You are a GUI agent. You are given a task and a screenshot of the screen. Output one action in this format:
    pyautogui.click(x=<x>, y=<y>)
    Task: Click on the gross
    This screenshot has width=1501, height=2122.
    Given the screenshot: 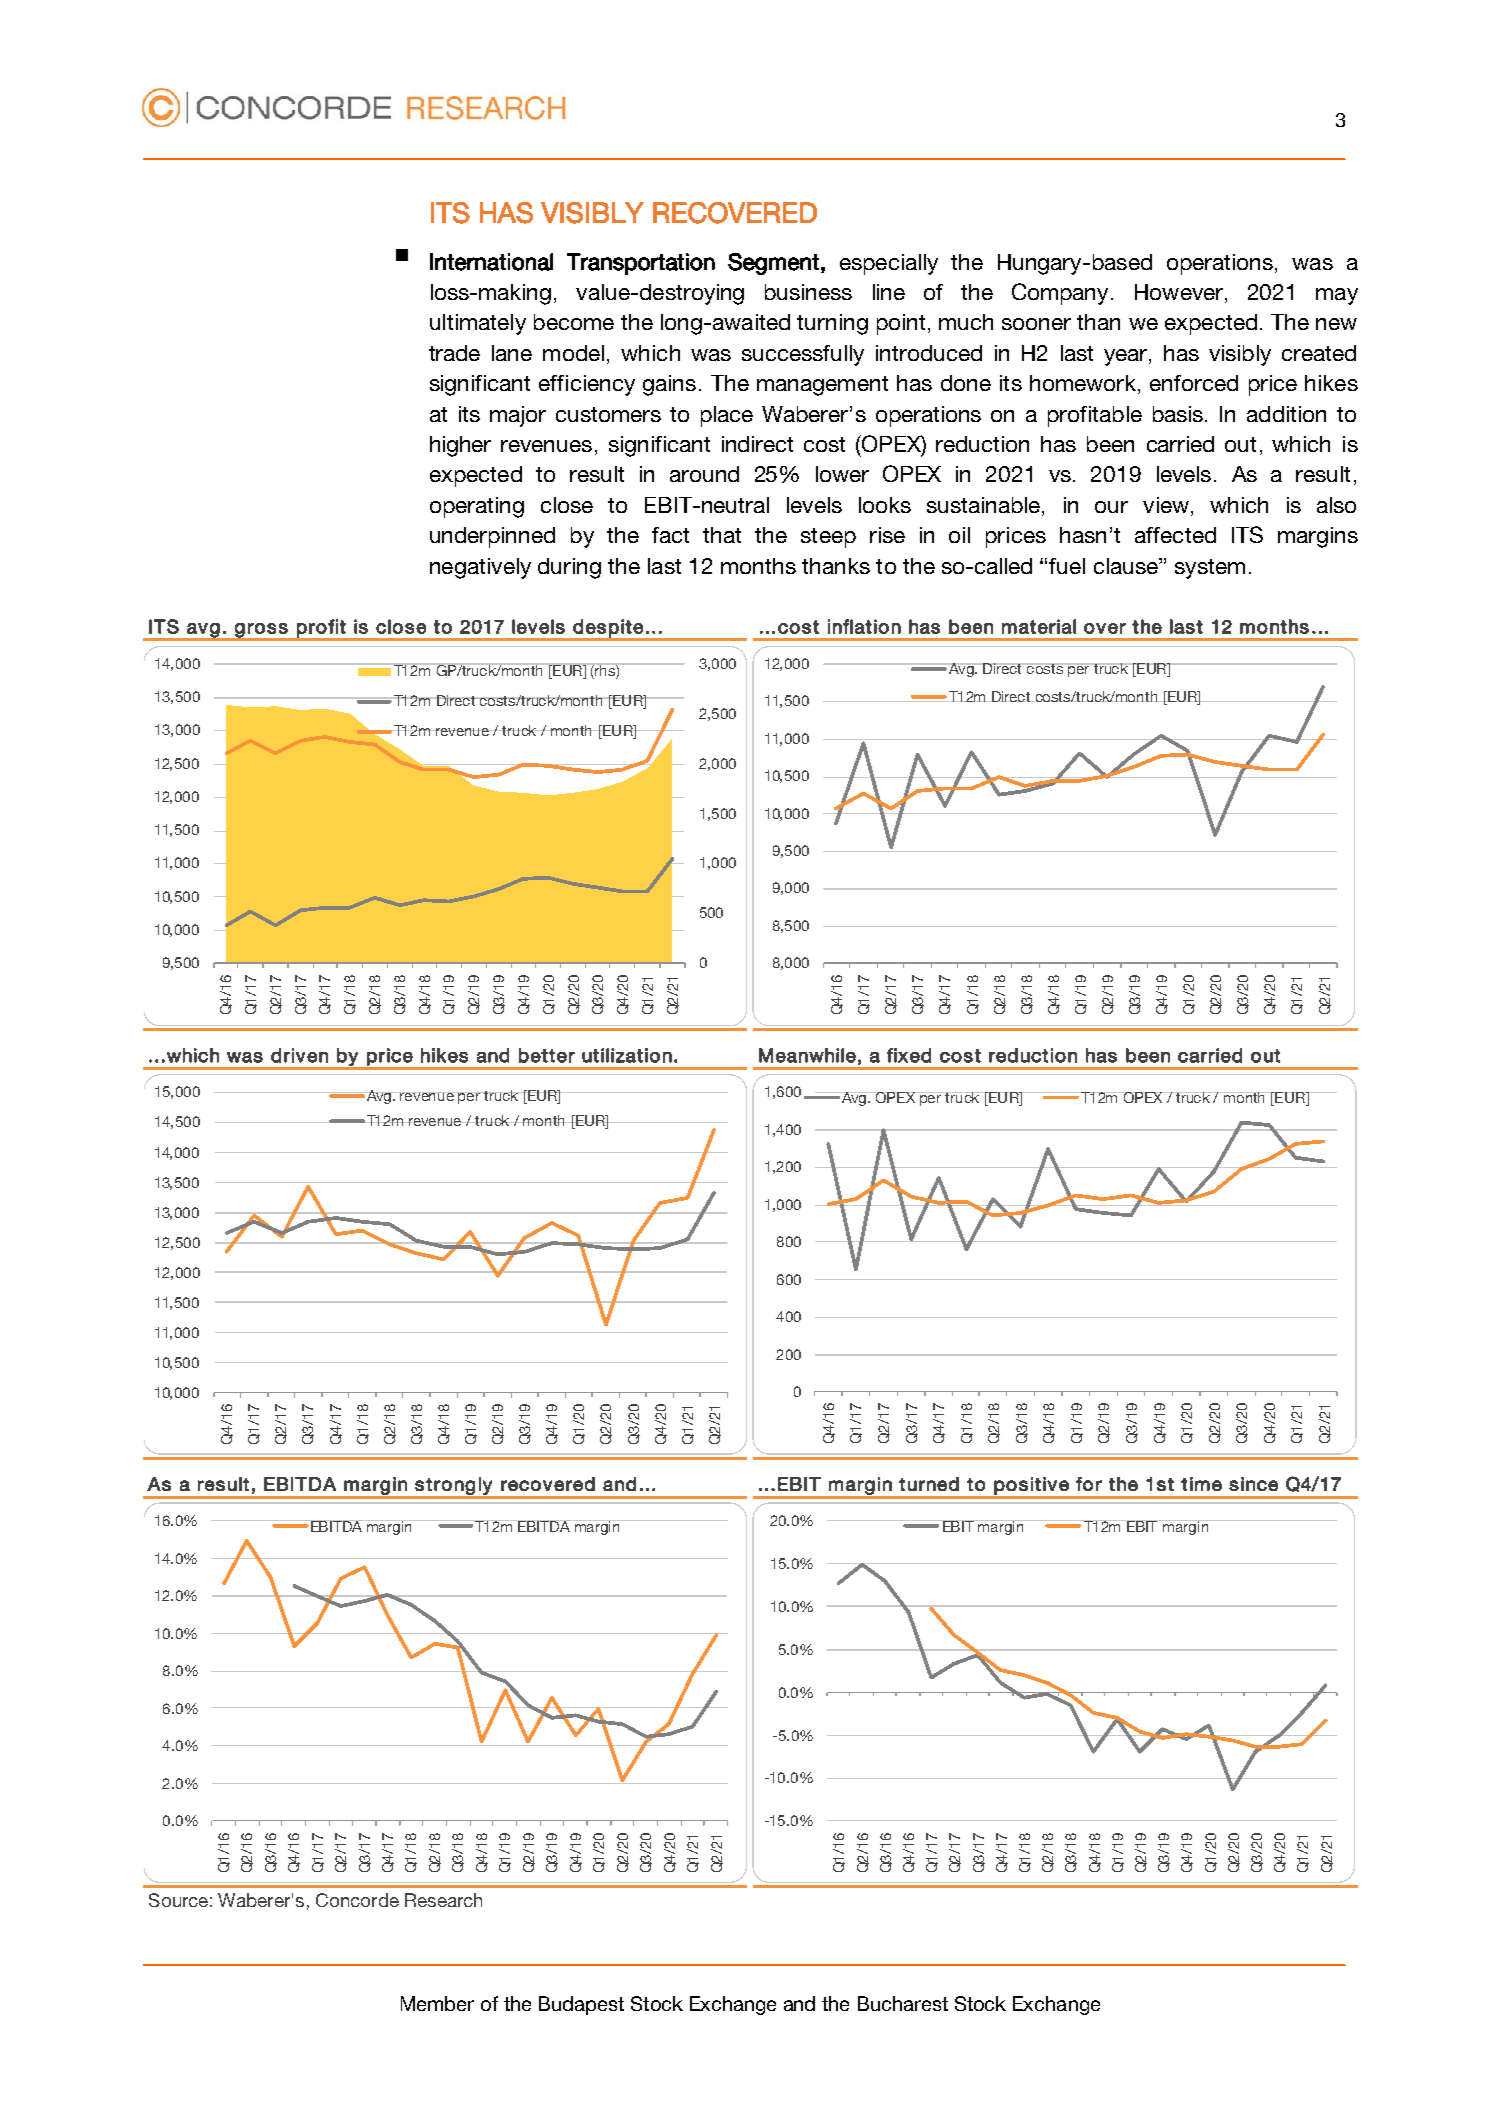 What is the action you would take?
    pyautogui.click(x=261, y=631)
